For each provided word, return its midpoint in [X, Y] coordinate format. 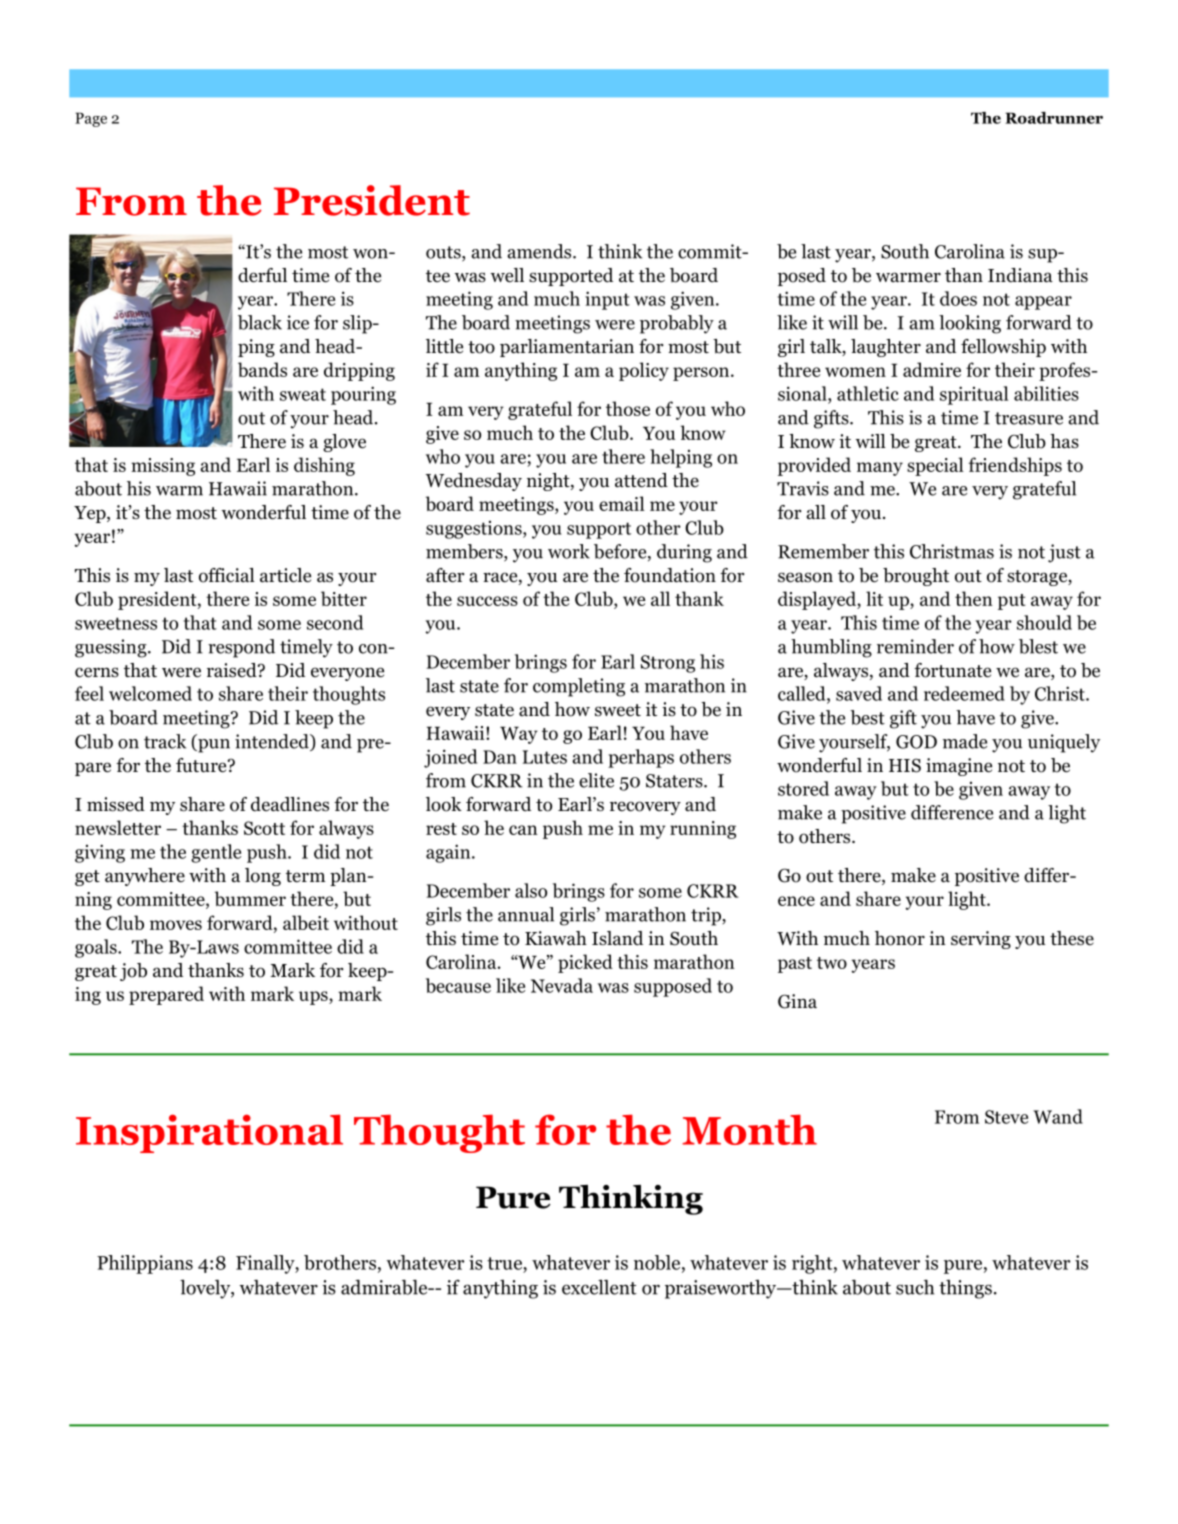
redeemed [964, 693]
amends [540, 251]
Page [91, 119]
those [628, 408]
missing [163, 467]
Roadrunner [1054, 118]
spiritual [974, 395]
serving [981, 940]
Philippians [145, 1264]
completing [579, 687]
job [133, 972]
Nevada [562, 985]
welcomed [150, 693]
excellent [599, 1287]
